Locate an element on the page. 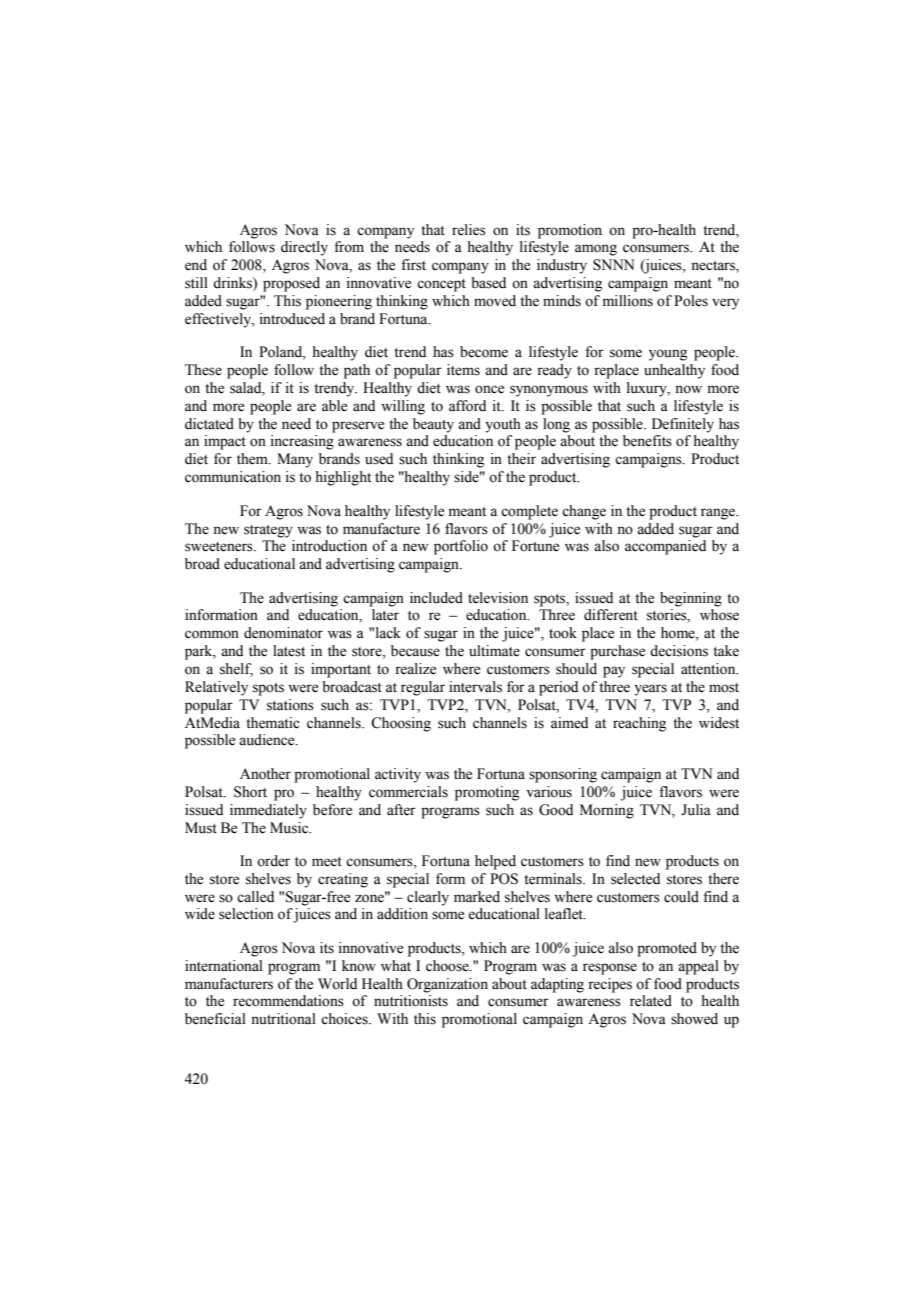  directly is located at coordinates (304, 248).
